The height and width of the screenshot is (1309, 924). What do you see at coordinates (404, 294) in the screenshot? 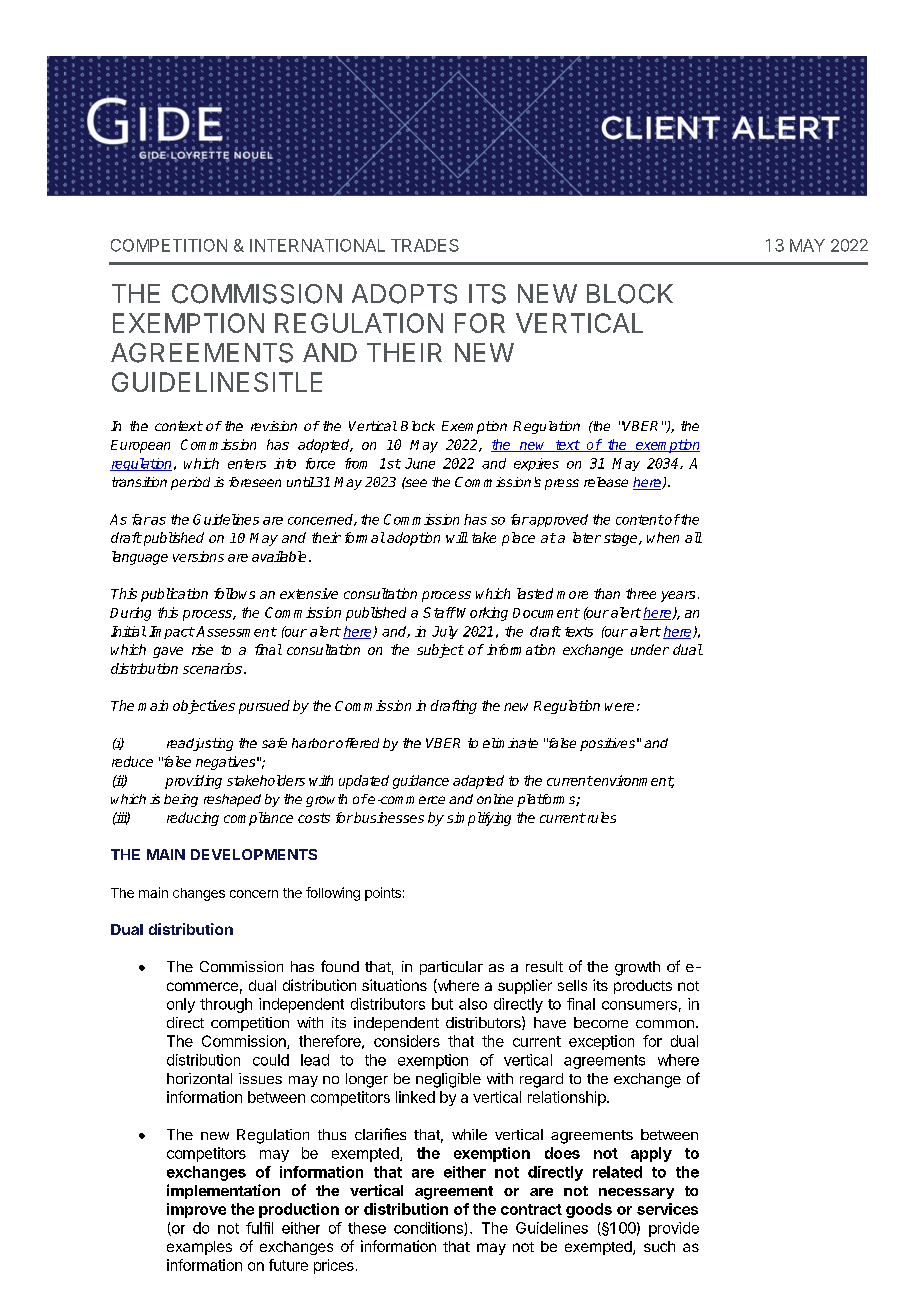
I see `ADOPTS` at bounding box center [404, 294].
